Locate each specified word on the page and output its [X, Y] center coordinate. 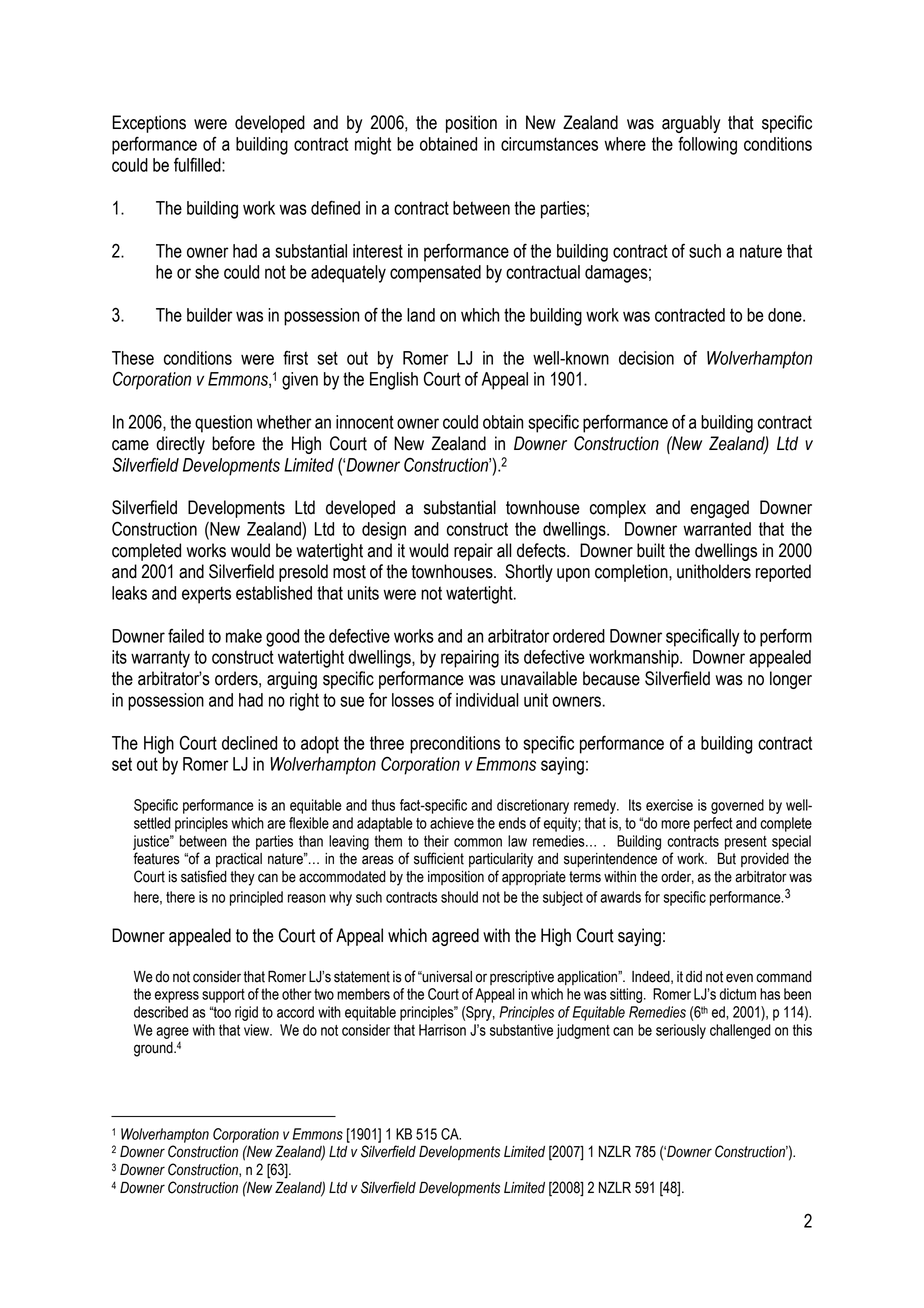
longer [791, 680]
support [223, 996]
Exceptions [149, 124]
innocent [365, 422]
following [707, 146]
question [223, 424]
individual [487, 700]
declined [249, 743]
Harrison [442, 1030]
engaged [719, 509]
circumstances [549, 144]
